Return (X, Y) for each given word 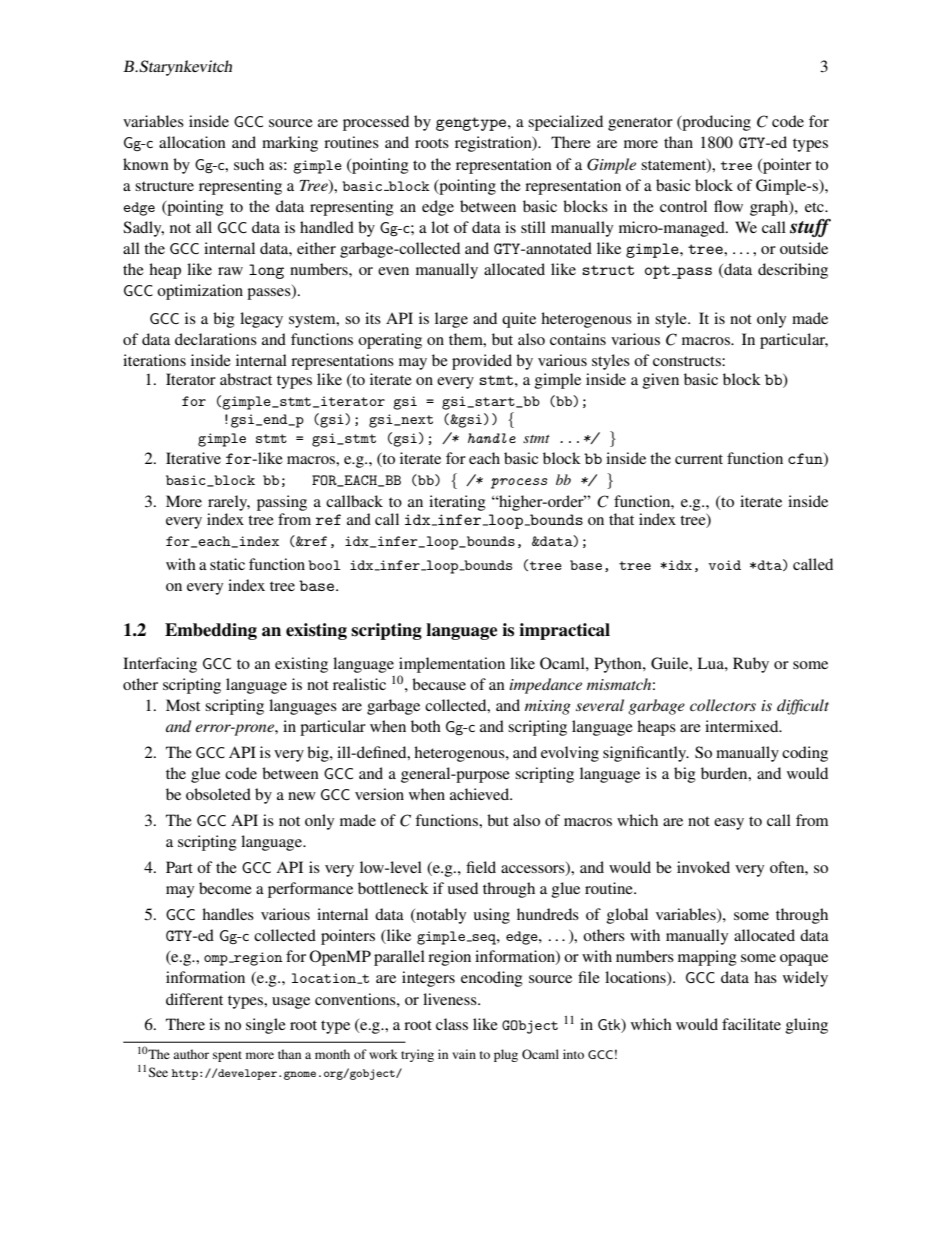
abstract (246, 379)
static (227, 564)
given (661, 381)
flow (728, 206)
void (724, 565)
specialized (565, 123)
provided (482, 362)
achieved (481, 794)
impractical (564, 631)
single (266, 1026)
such (249, 164)
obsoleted (218, 794)
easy (729, 824)
